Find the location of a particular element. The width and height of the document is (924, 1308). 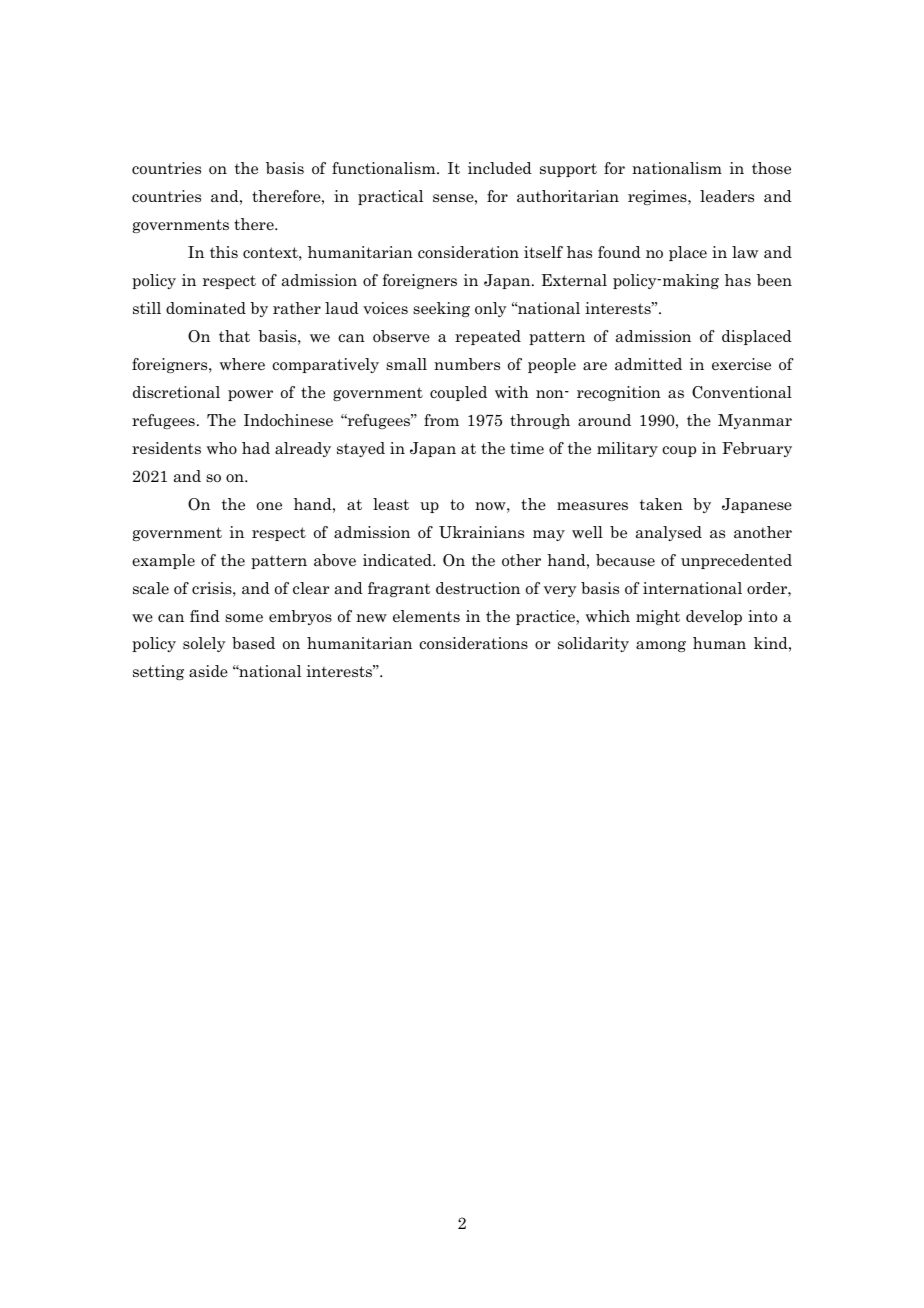

among is located at coordinates (661, 646).
